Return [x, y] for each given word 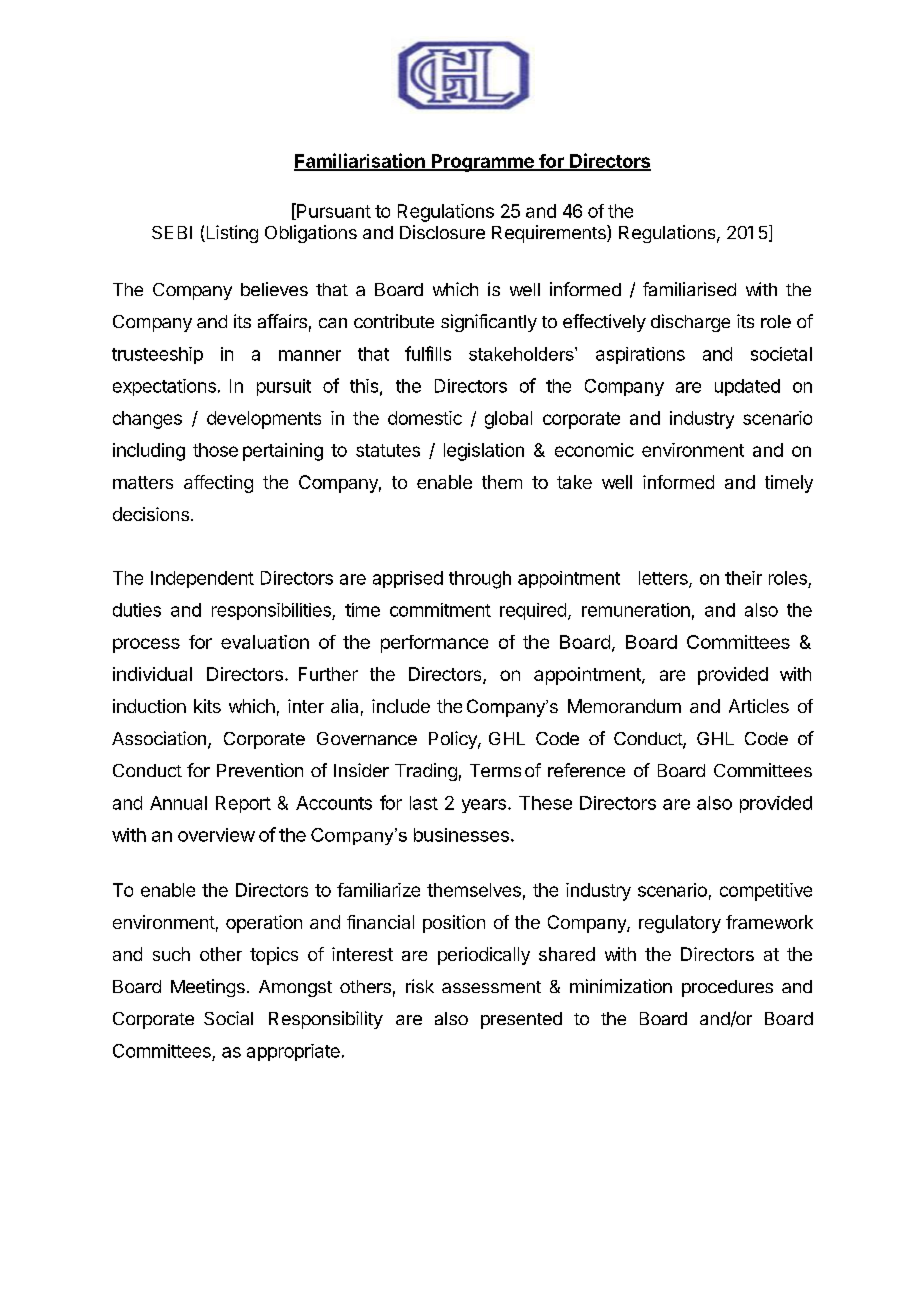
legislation [484, 452]
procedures [727, 988]
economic [594, 450]
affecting [218, 484]
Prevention [260, 770]
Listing [231, 234]
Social [228, 1018]
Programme [482, 163]
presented [521, 1020]
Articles [759, 706]
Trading [426, 772]
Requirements [550, 234]
